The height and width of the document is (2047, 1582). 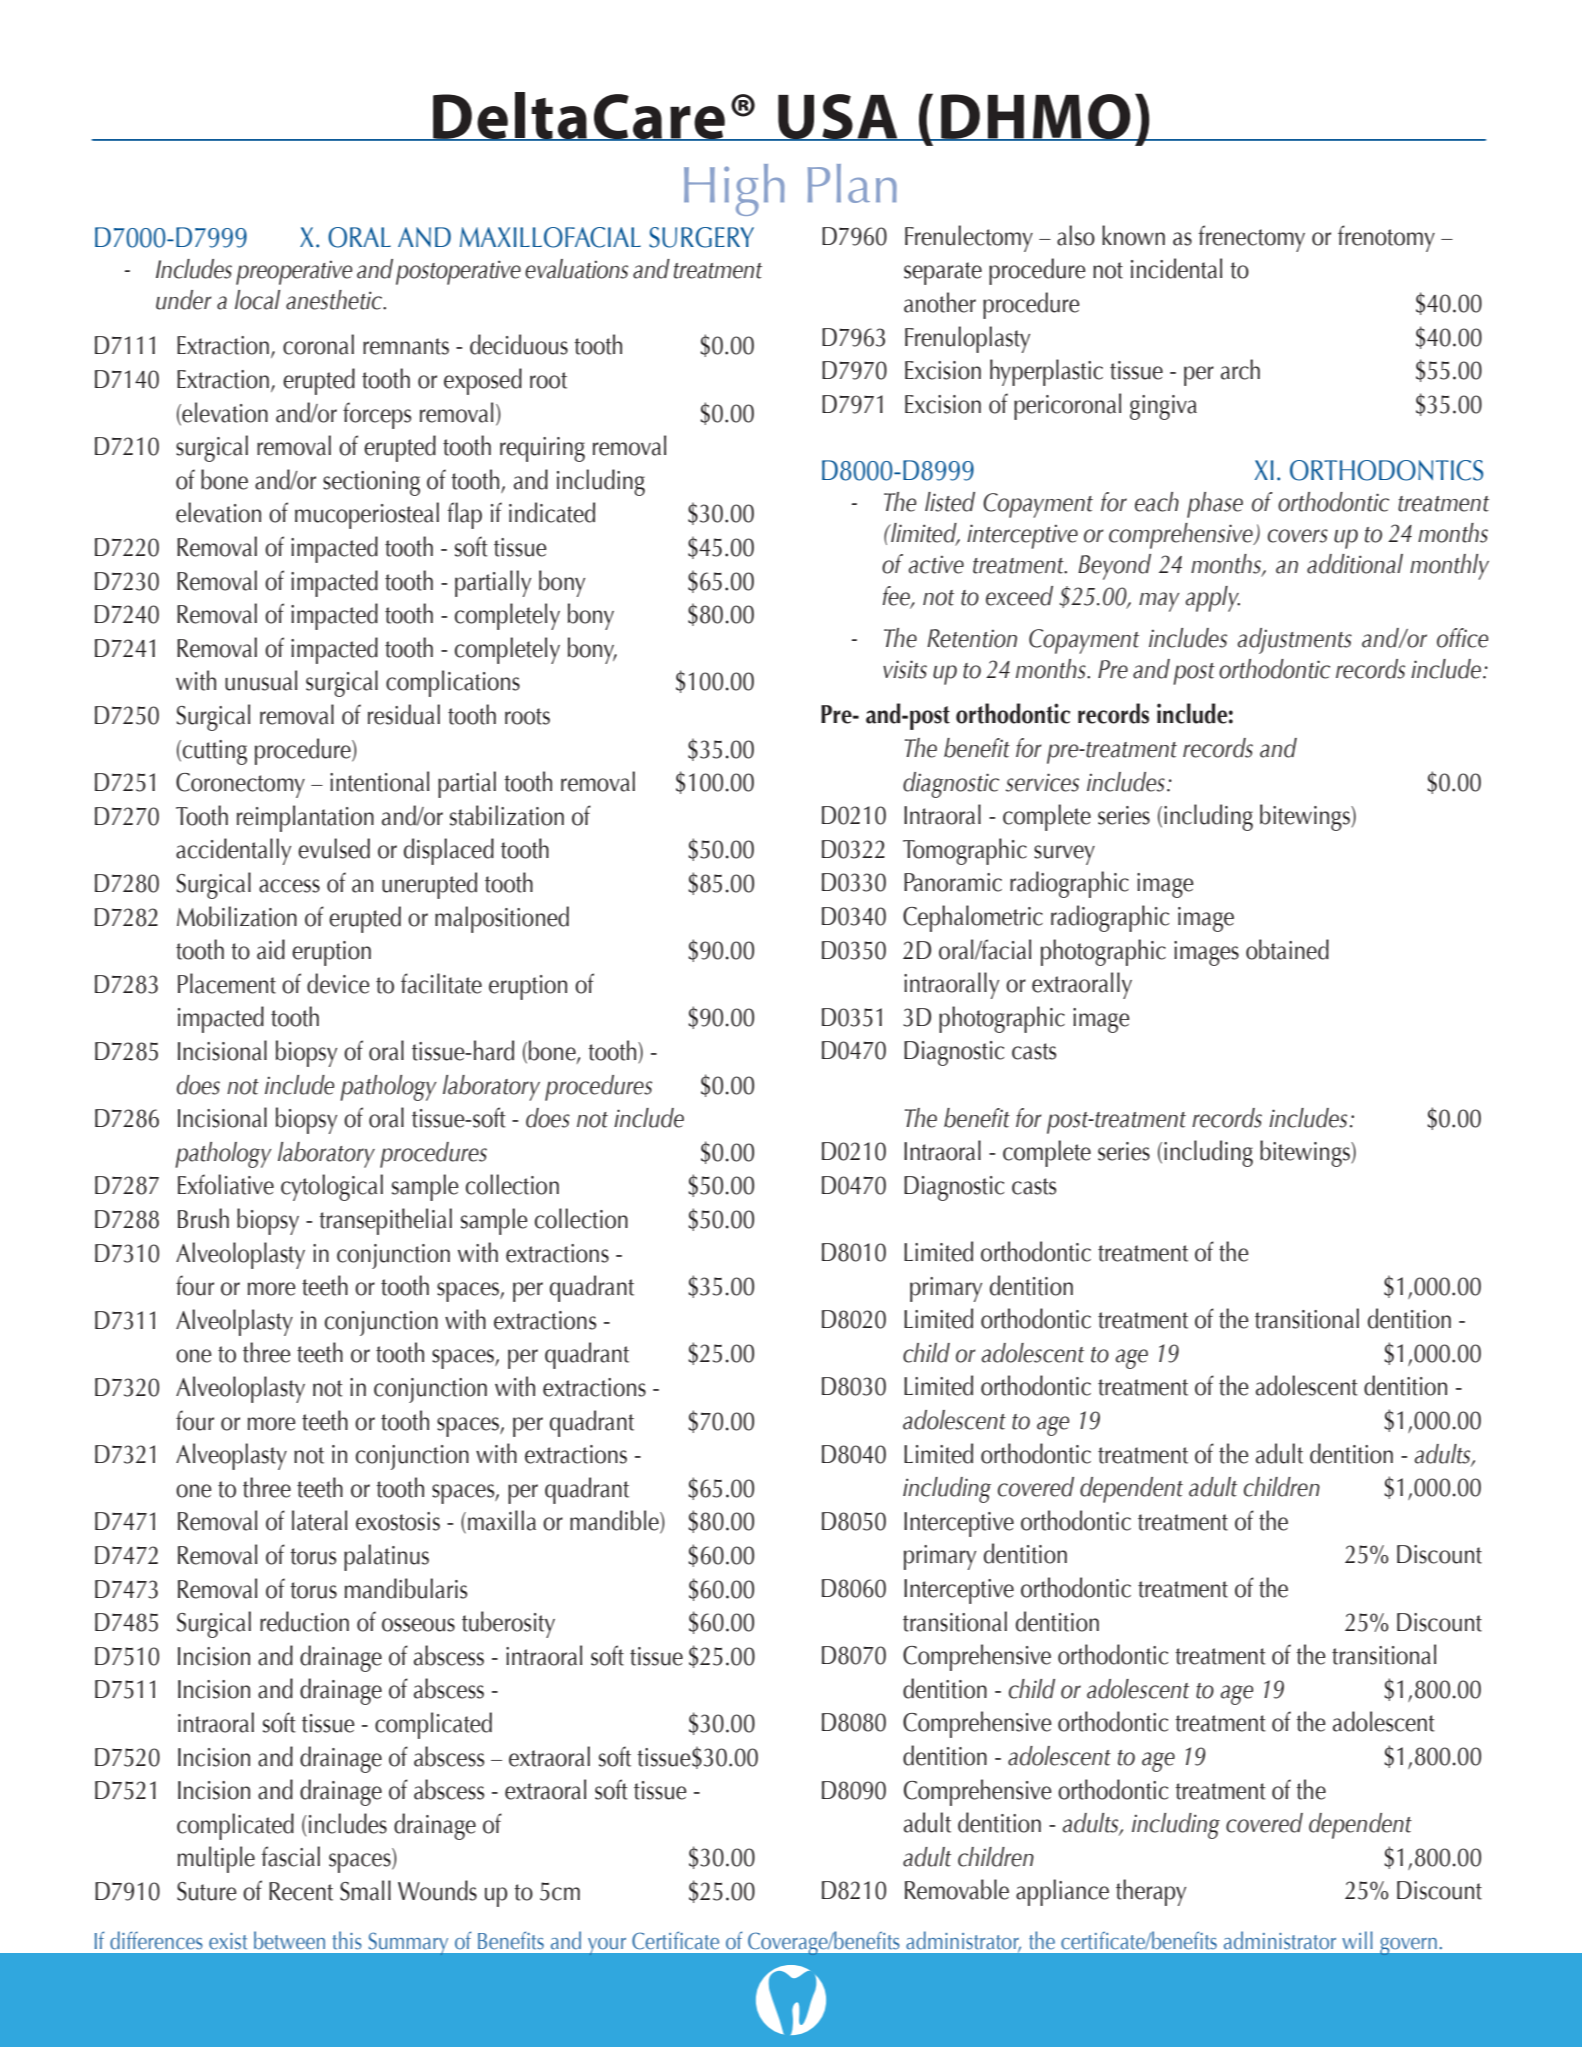 What do you see at coordinates (301, 1891) in the document?
I see `Recent` at bounding box center [301, 1891].
